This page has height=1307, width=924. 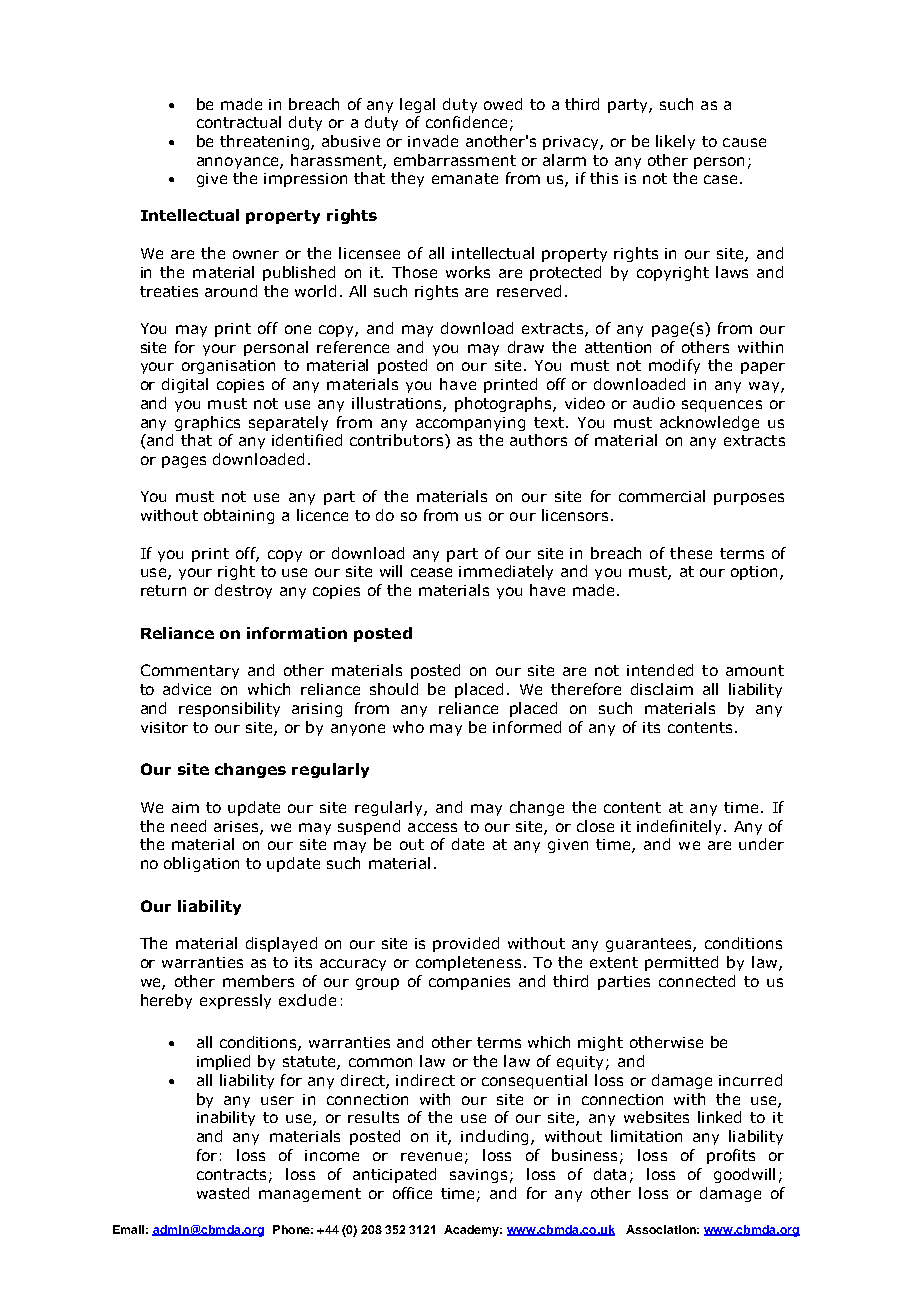 I want to click on invade, so click(x=433, y=141).
